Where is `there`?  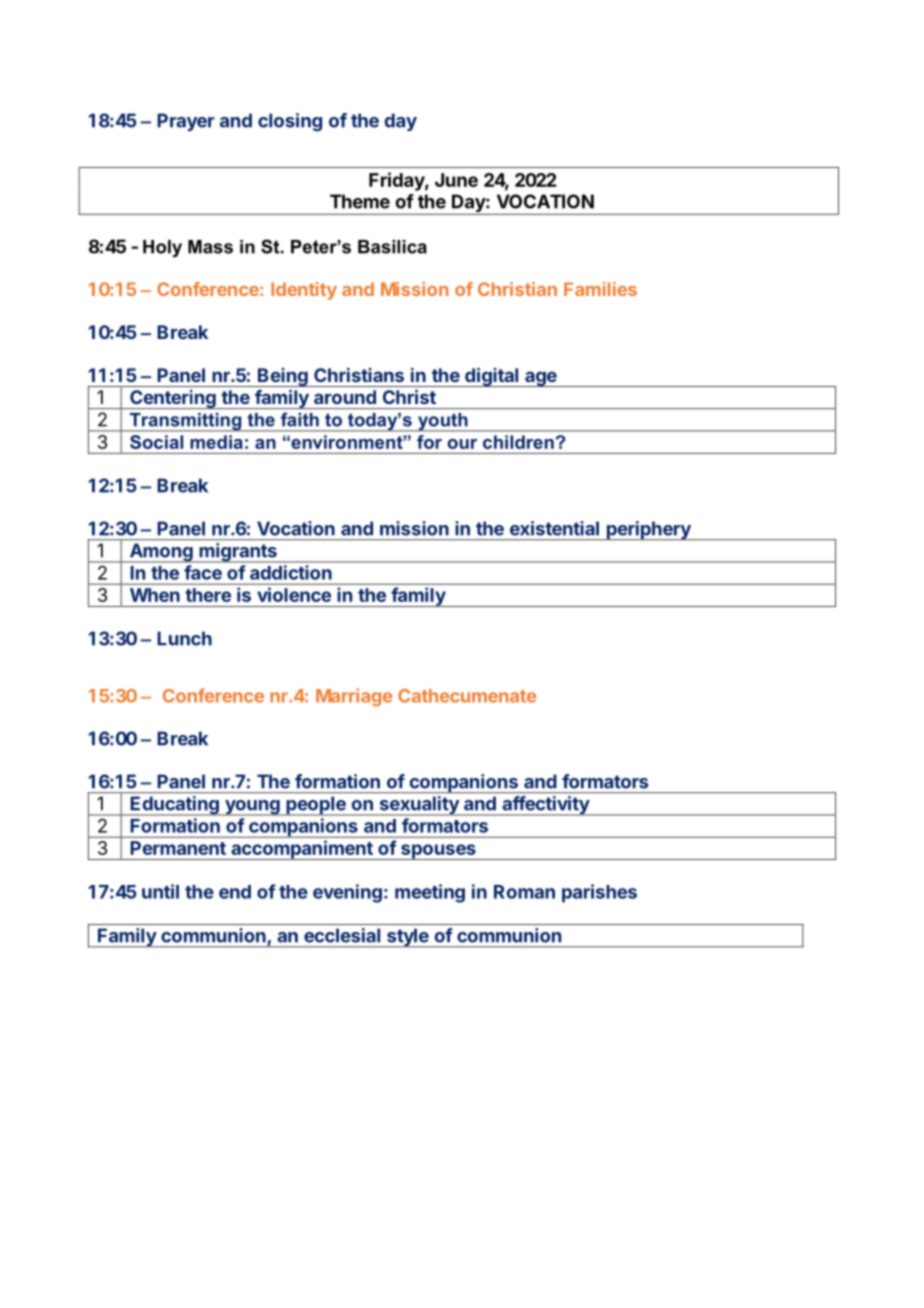 there is located at coordinates (208, 595).
